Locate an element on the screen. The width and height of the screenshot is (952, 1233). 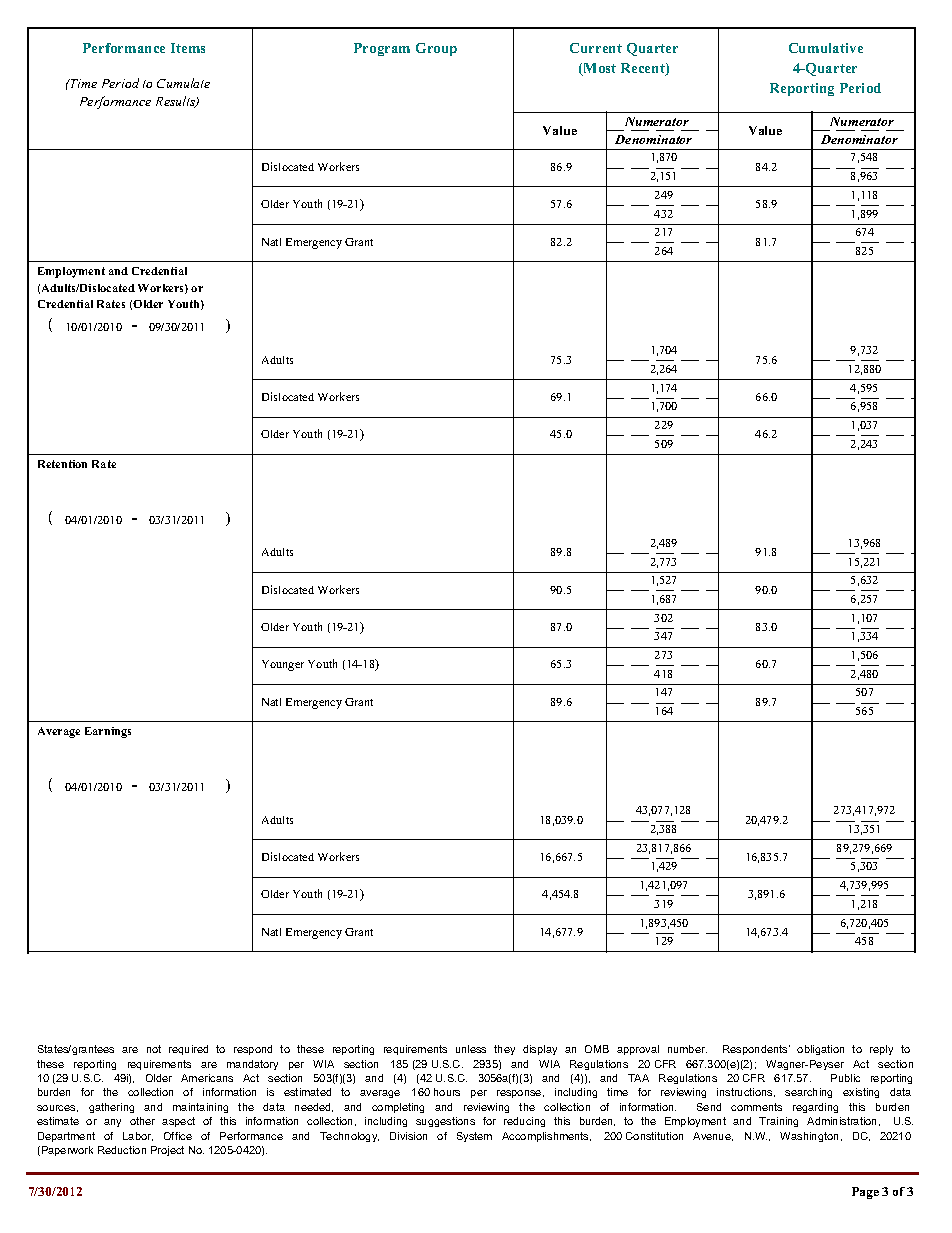
obligation is located at coordinates (820, 1050).
